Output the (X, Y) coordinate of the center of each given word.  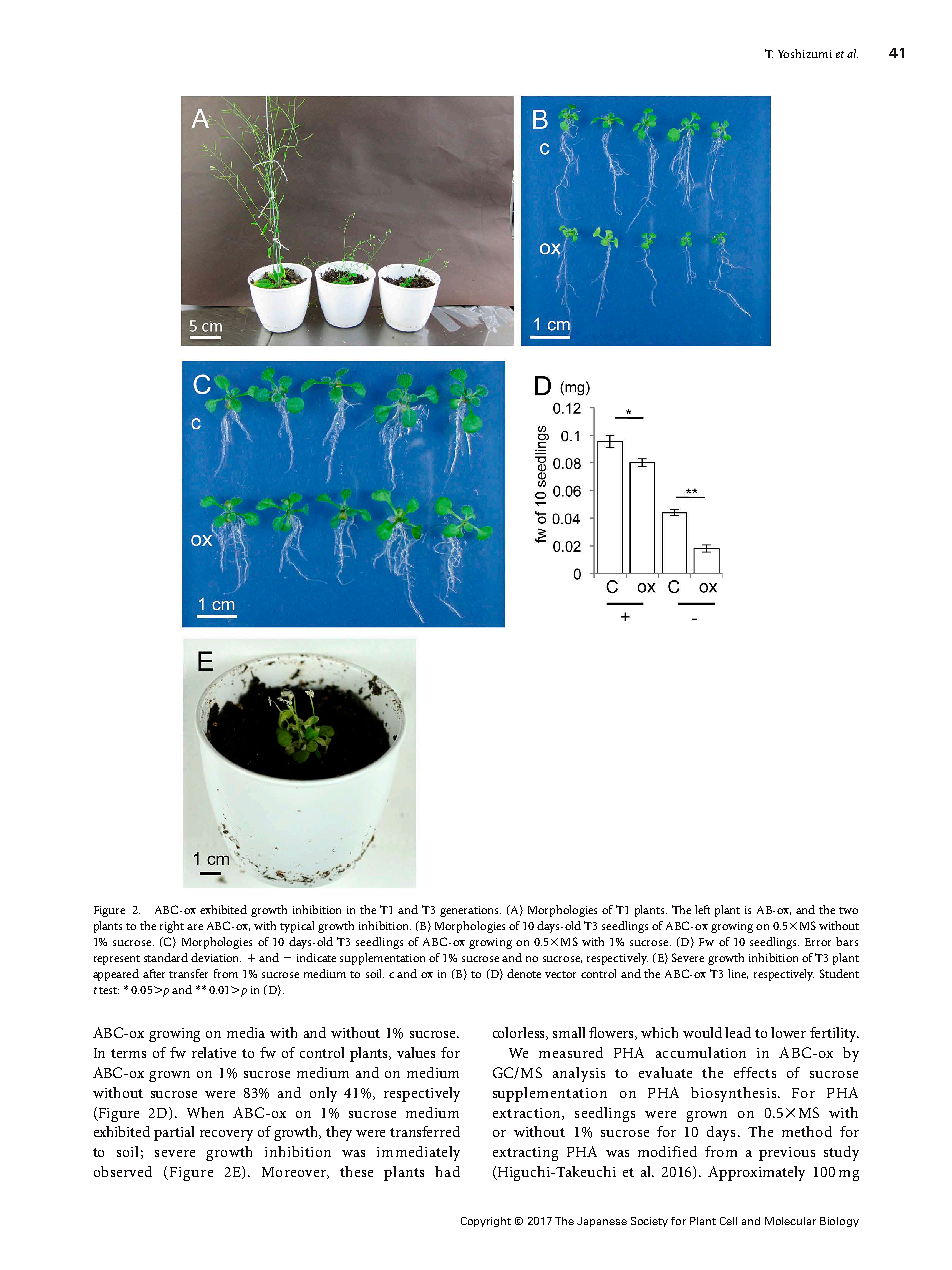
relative (214, 1052)
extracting (525, 1154)
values (416, 1052)
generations (470, 911)
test (109, 990)
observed (123, 1171)
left (702, 909)
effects (755, 1072)
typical (297, 927)
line (738, 974)
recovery (226, 1135)
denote (524, 973)
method (807, 1131)
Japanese (602, 1222)
